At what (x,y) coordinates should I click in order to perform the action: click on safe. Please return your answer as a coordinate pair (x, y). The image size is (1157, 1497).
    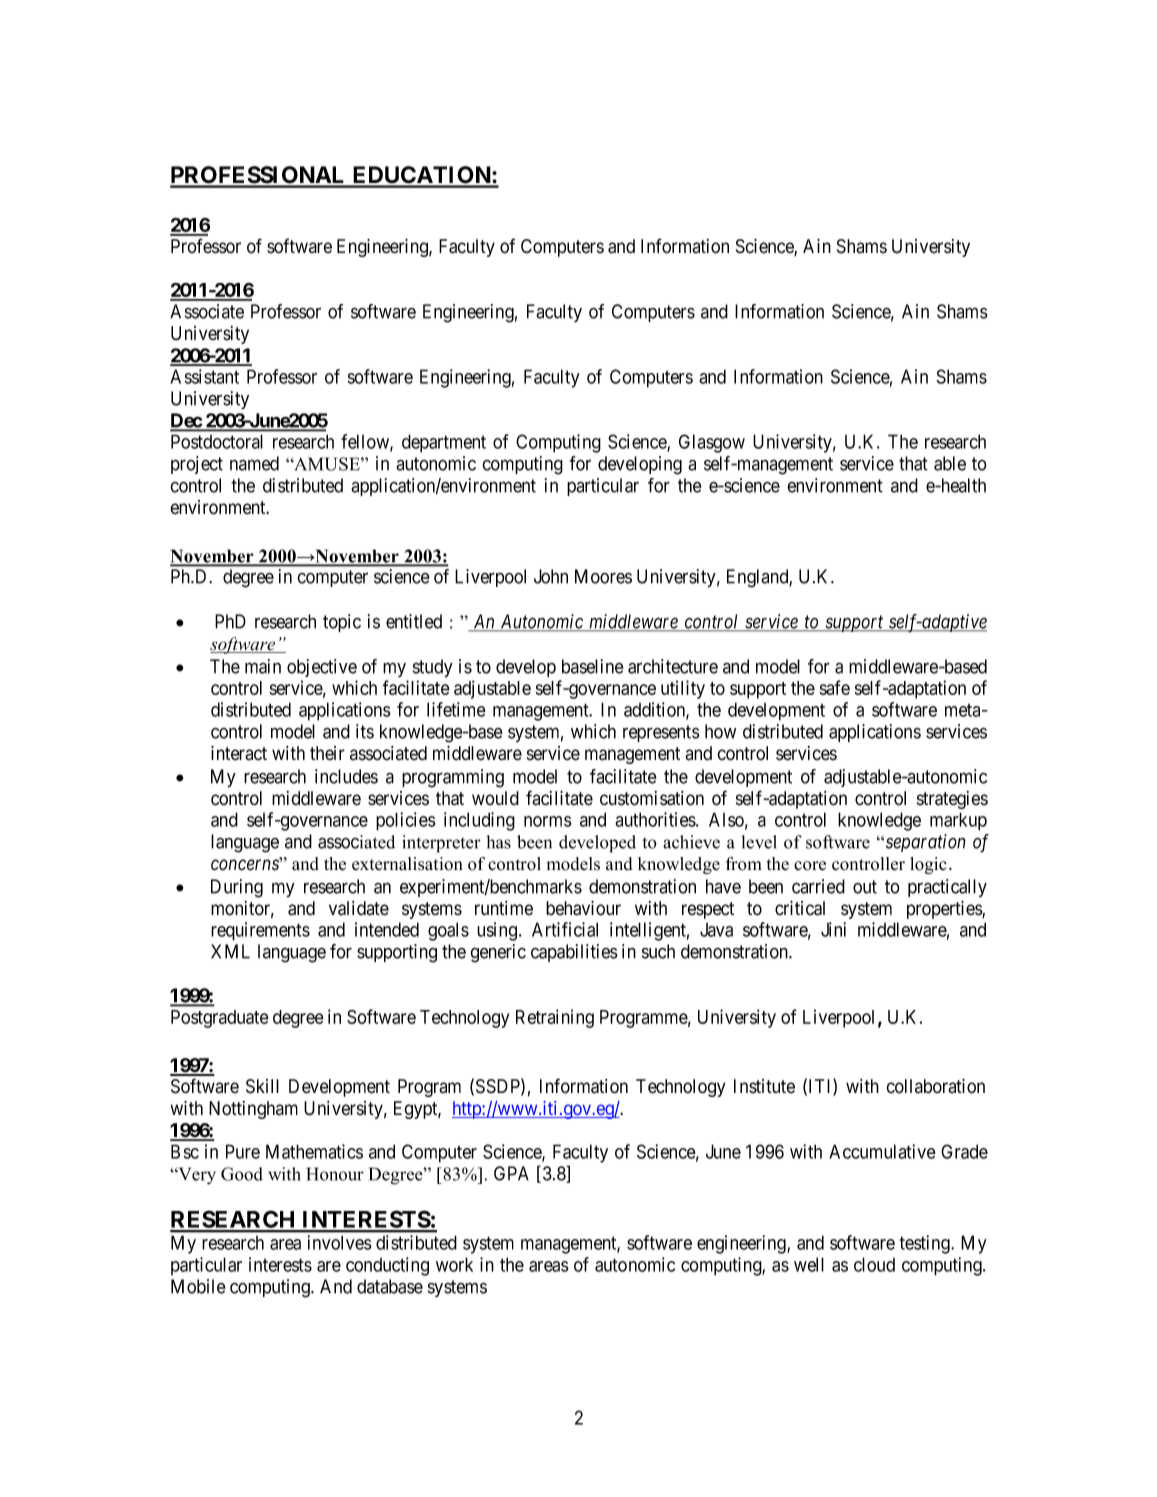
    Looking at the image, I should click on (835, 687).
